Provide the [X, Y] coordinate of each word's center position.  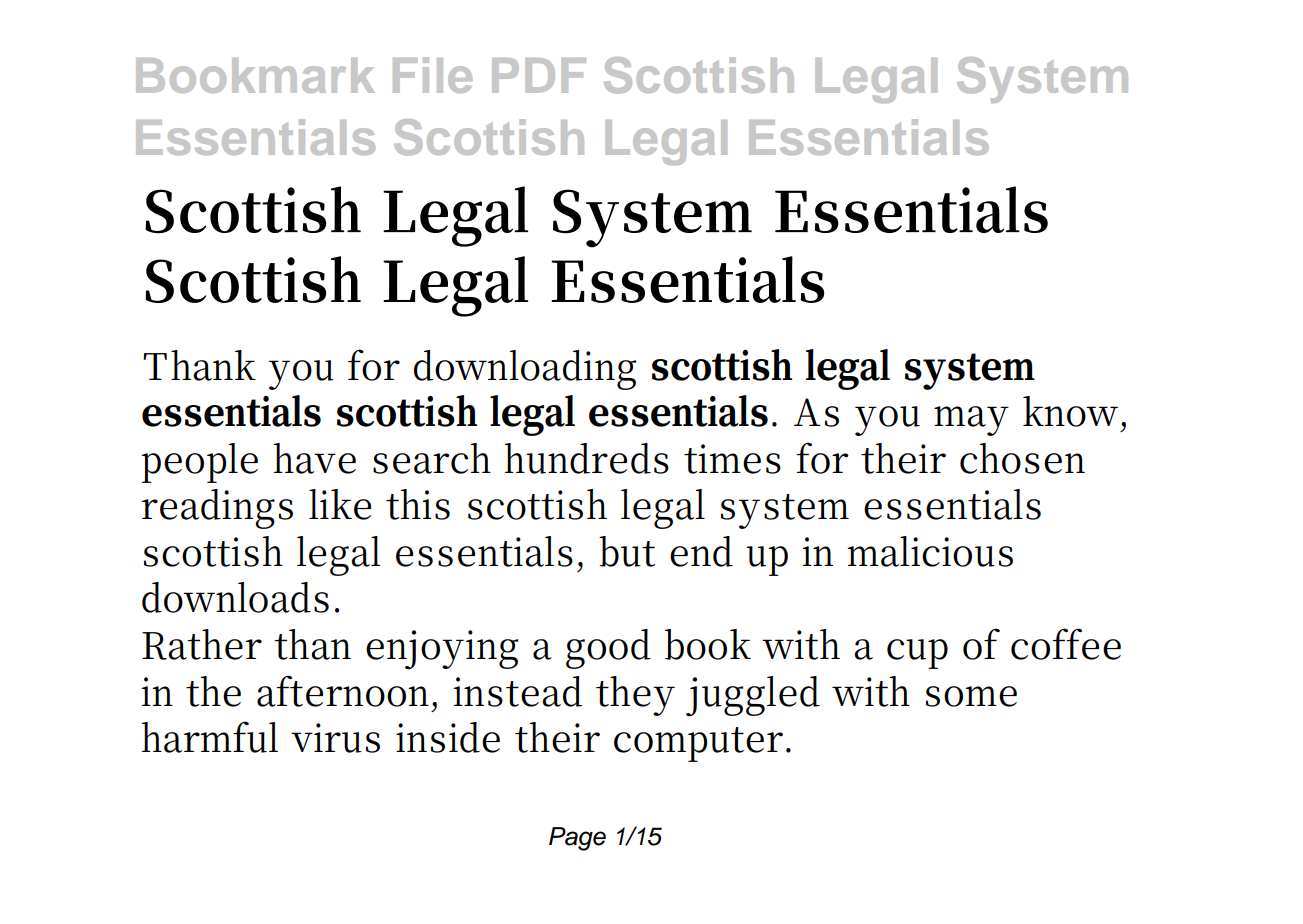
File [432, 75]
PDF [539, 75]
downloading [525, 370]
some [971, 696]
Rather [202, 644]
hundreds [587, 458]
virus [335, 738]
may [971, 421]
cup [917, 654]
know [1070, 411]
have [315, 458]
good [608, 649]
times [732, 459]
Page [577, 839]
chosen [1022, 458]
